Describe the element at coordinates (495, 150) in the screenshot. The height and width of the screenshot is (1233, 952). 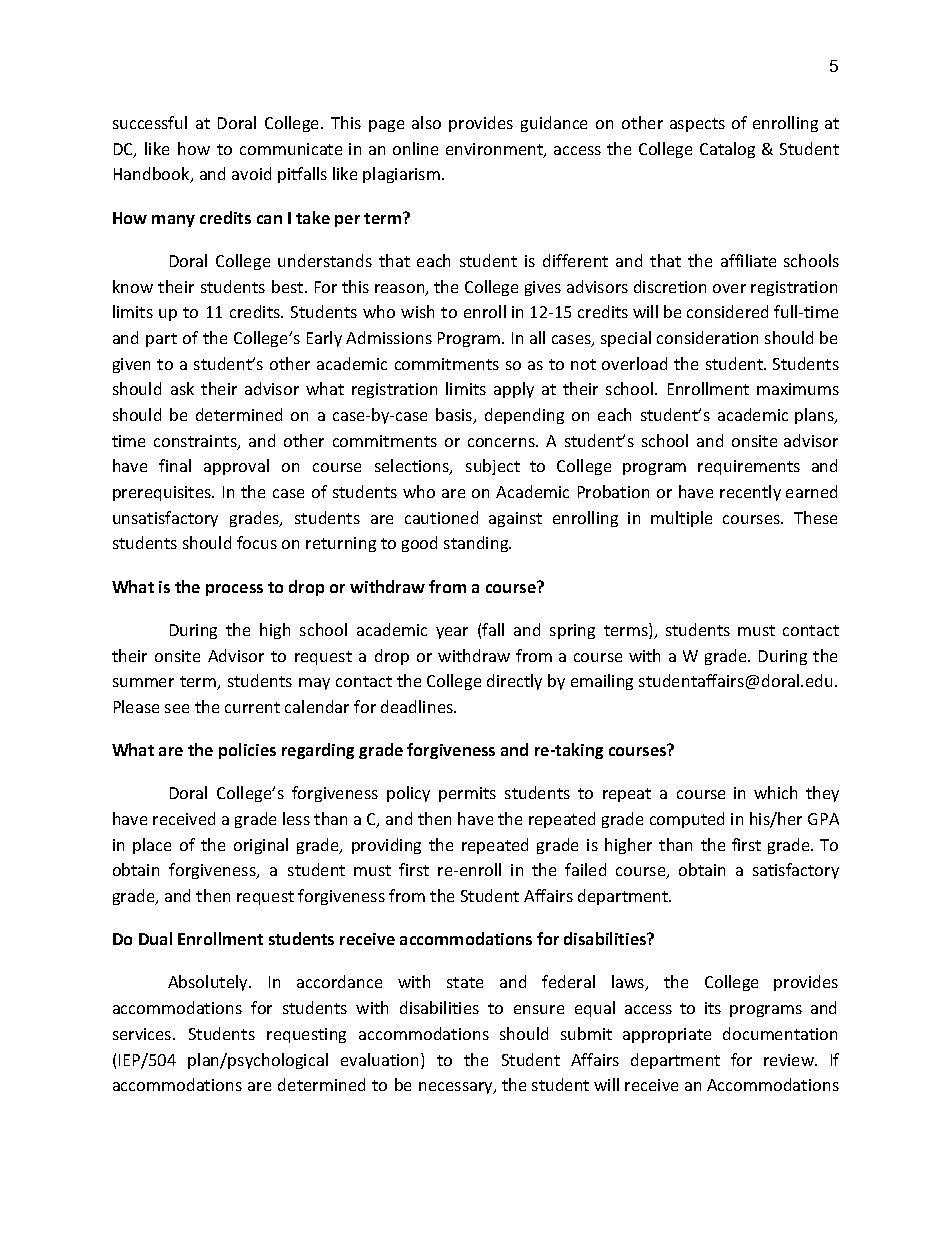
I see `environment` at that location.
